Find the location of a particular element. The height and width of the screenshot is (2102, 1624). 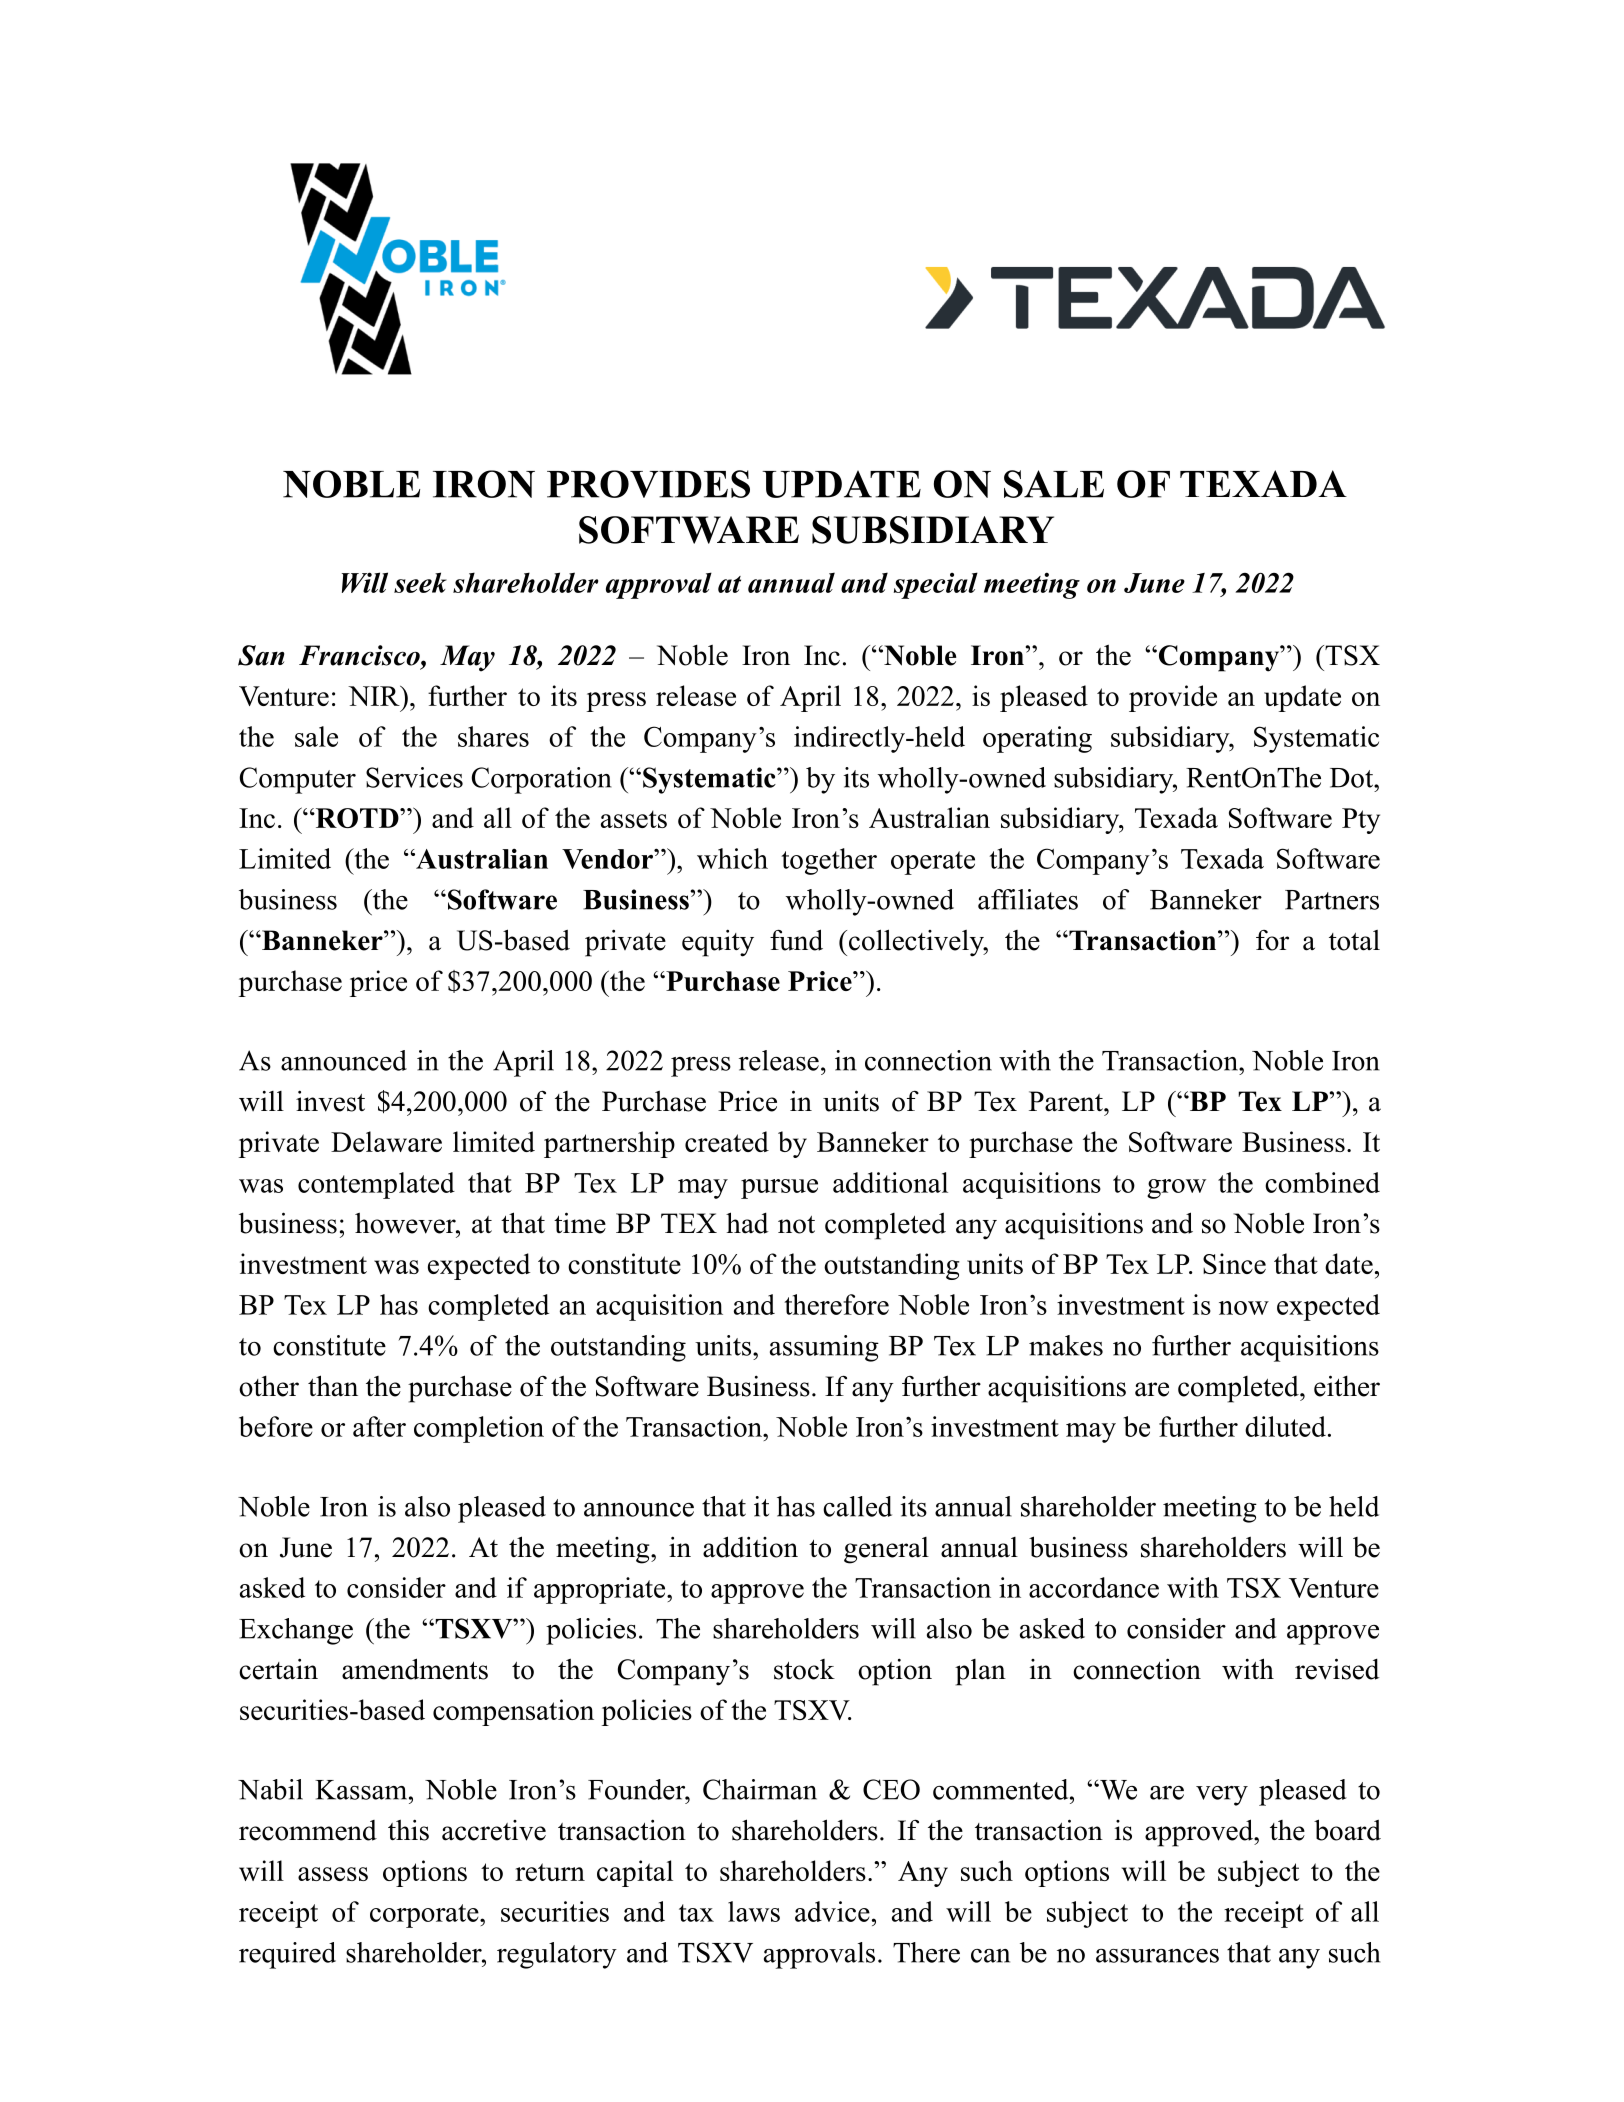

contemplated is located at coordinates (376, 1185).
